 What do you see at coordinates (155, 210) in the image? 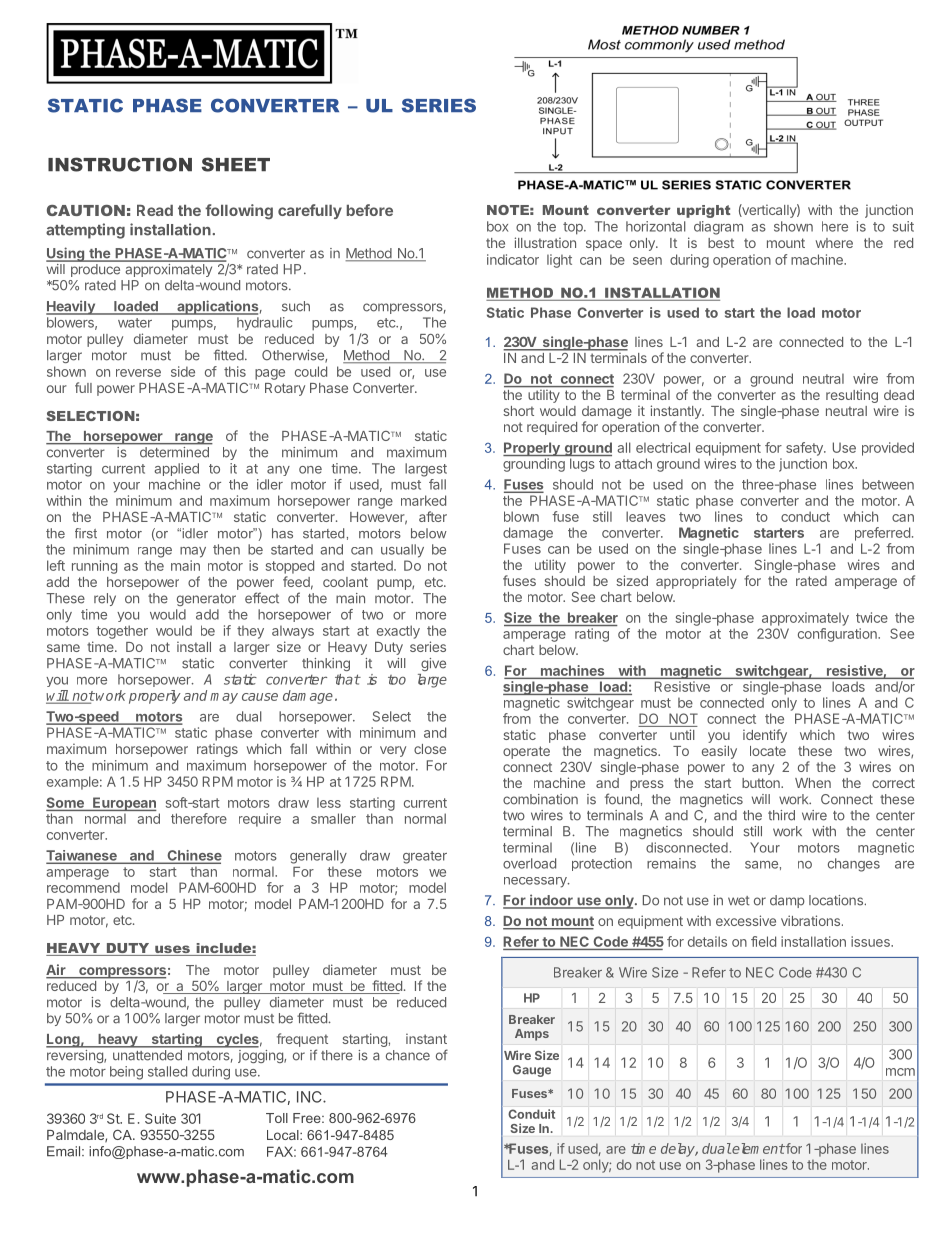
I see `Read` at bounding box center [155, 210].
